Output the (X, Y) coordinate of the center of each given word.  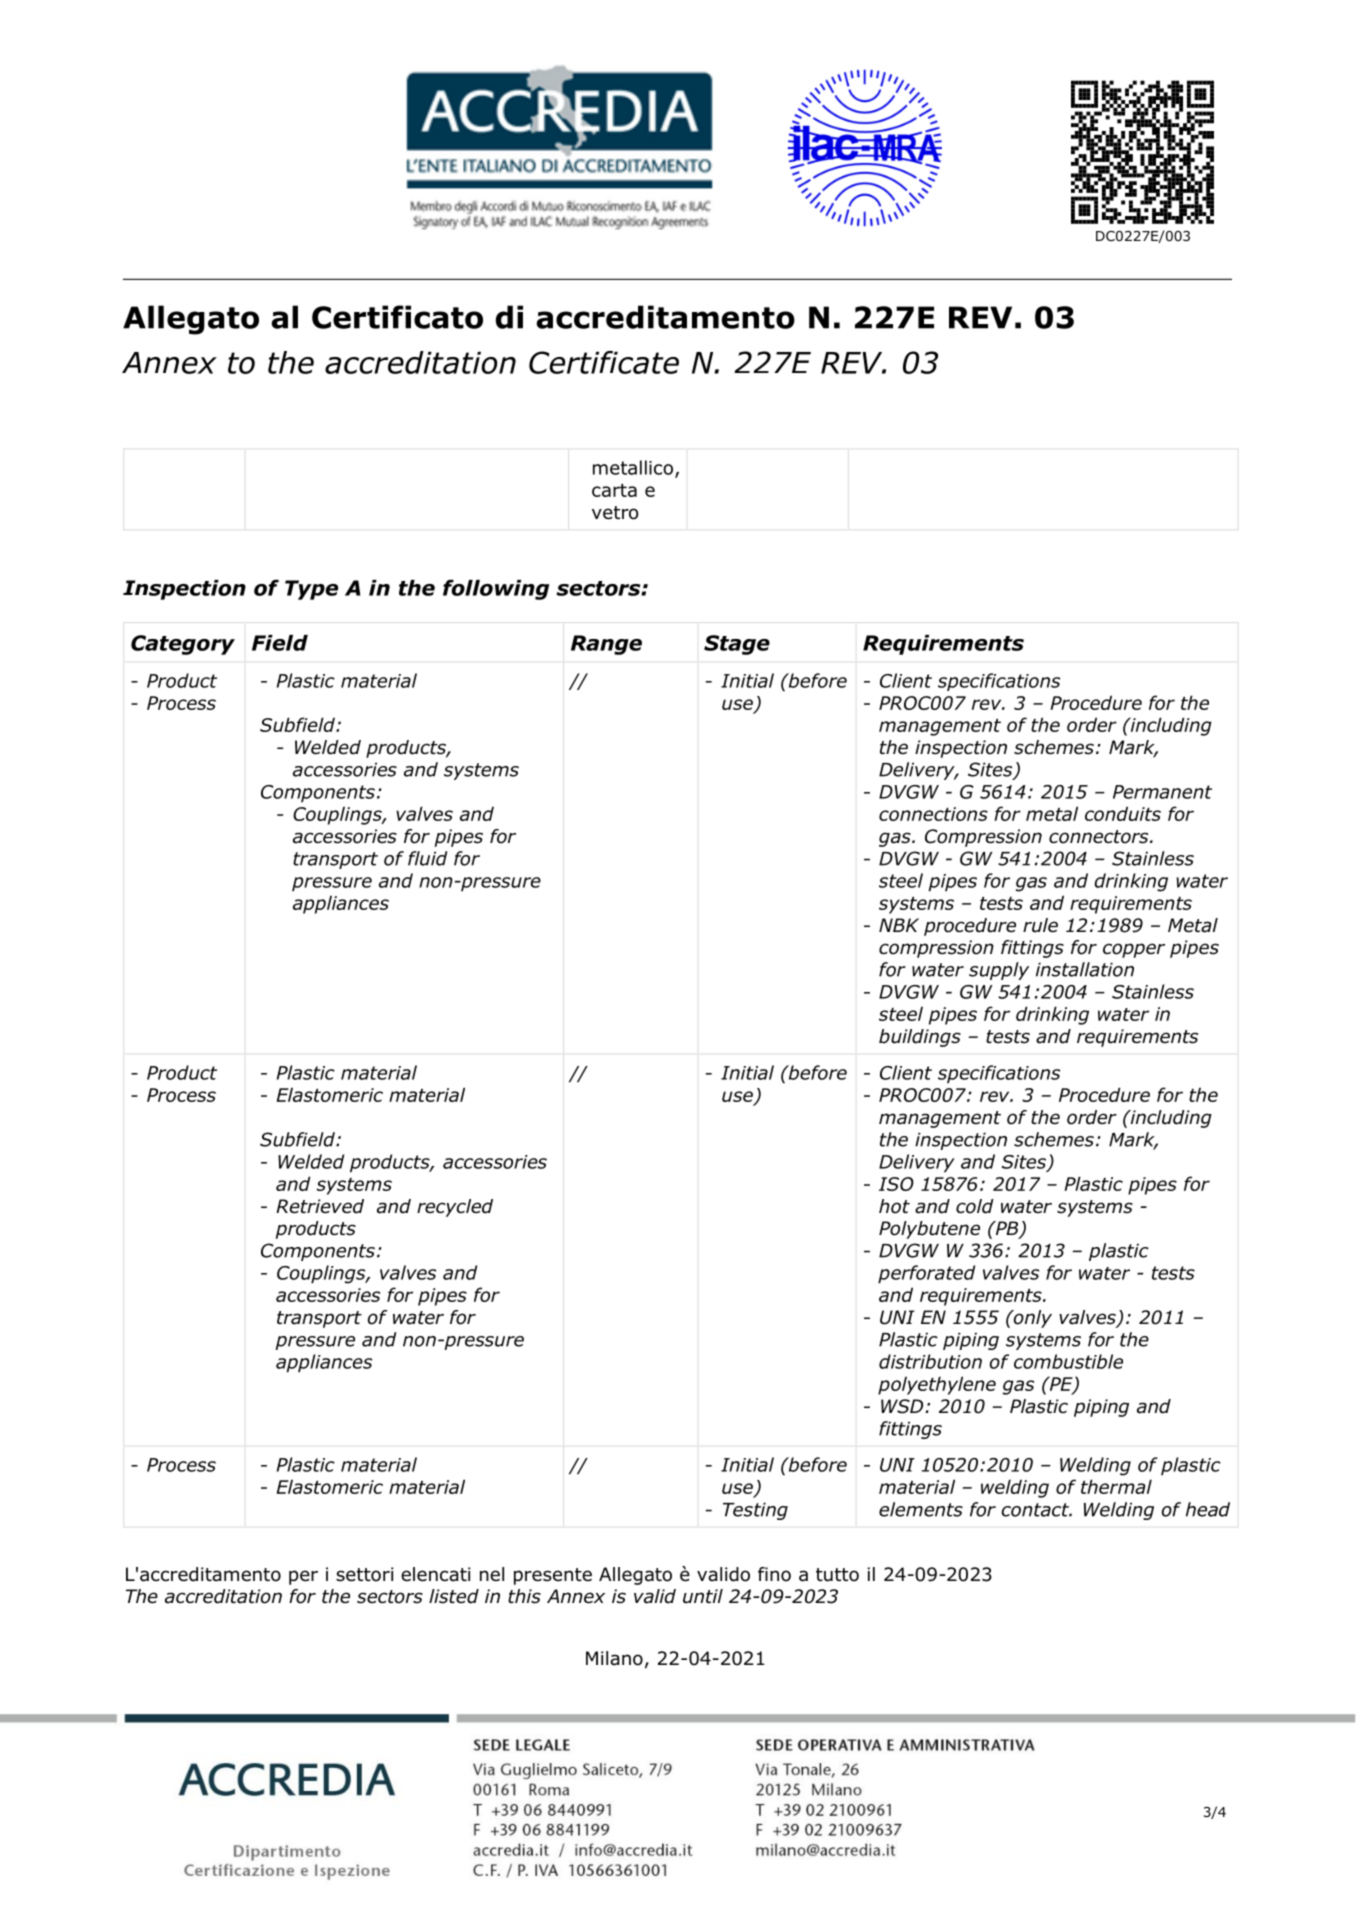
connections (933, 814)
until (703, 1596)
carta (614, 490)
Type (311, 590)
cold (975, 1206)
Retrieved (320, 1206)
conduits (1123, 813)
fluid (428, 858)
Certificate (604, 362)
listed (454, 1596)
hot (894, 1206)
